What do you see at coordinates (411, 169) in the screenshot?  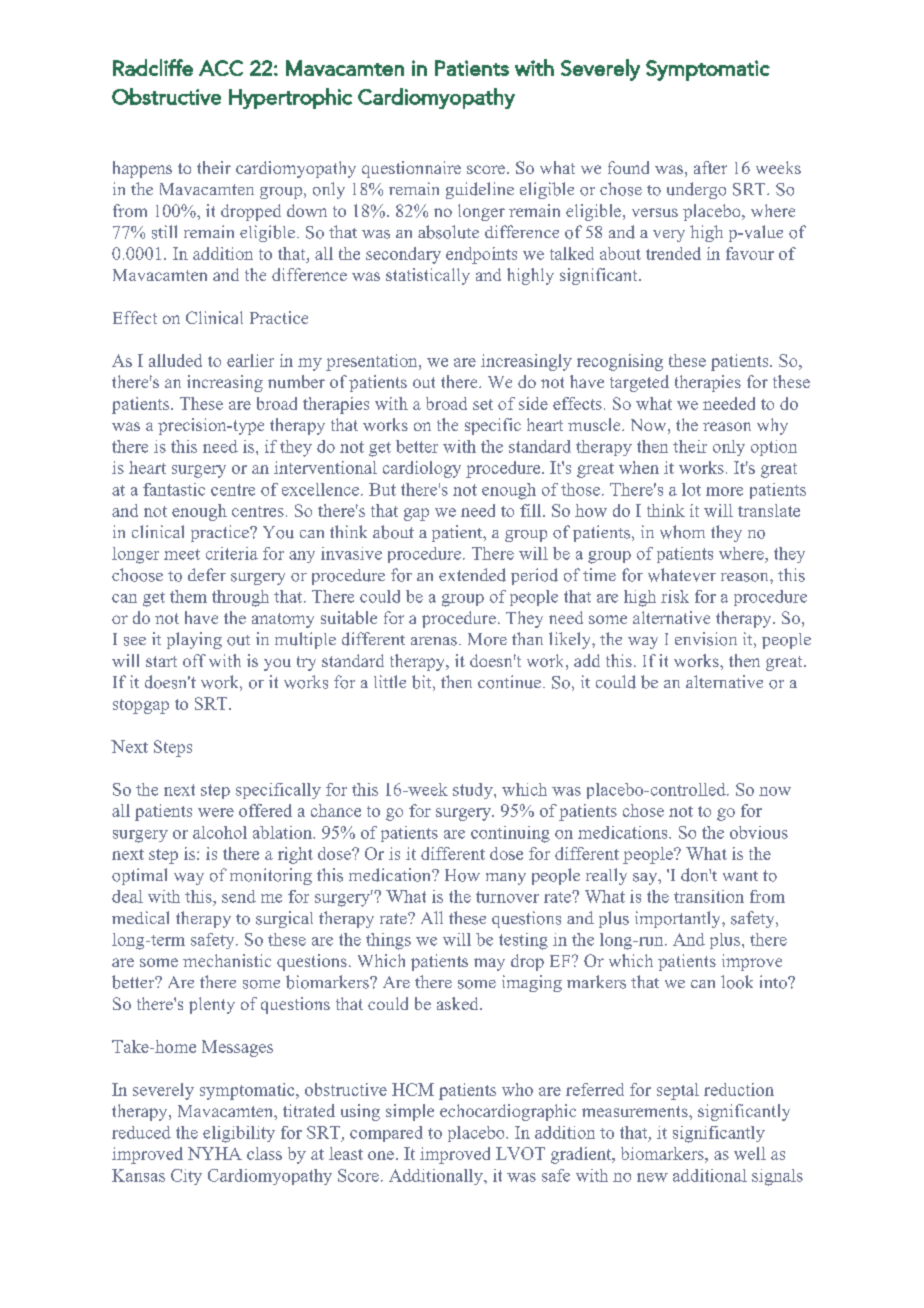 I see `questionnaire` at bounding box center [411, 169].
